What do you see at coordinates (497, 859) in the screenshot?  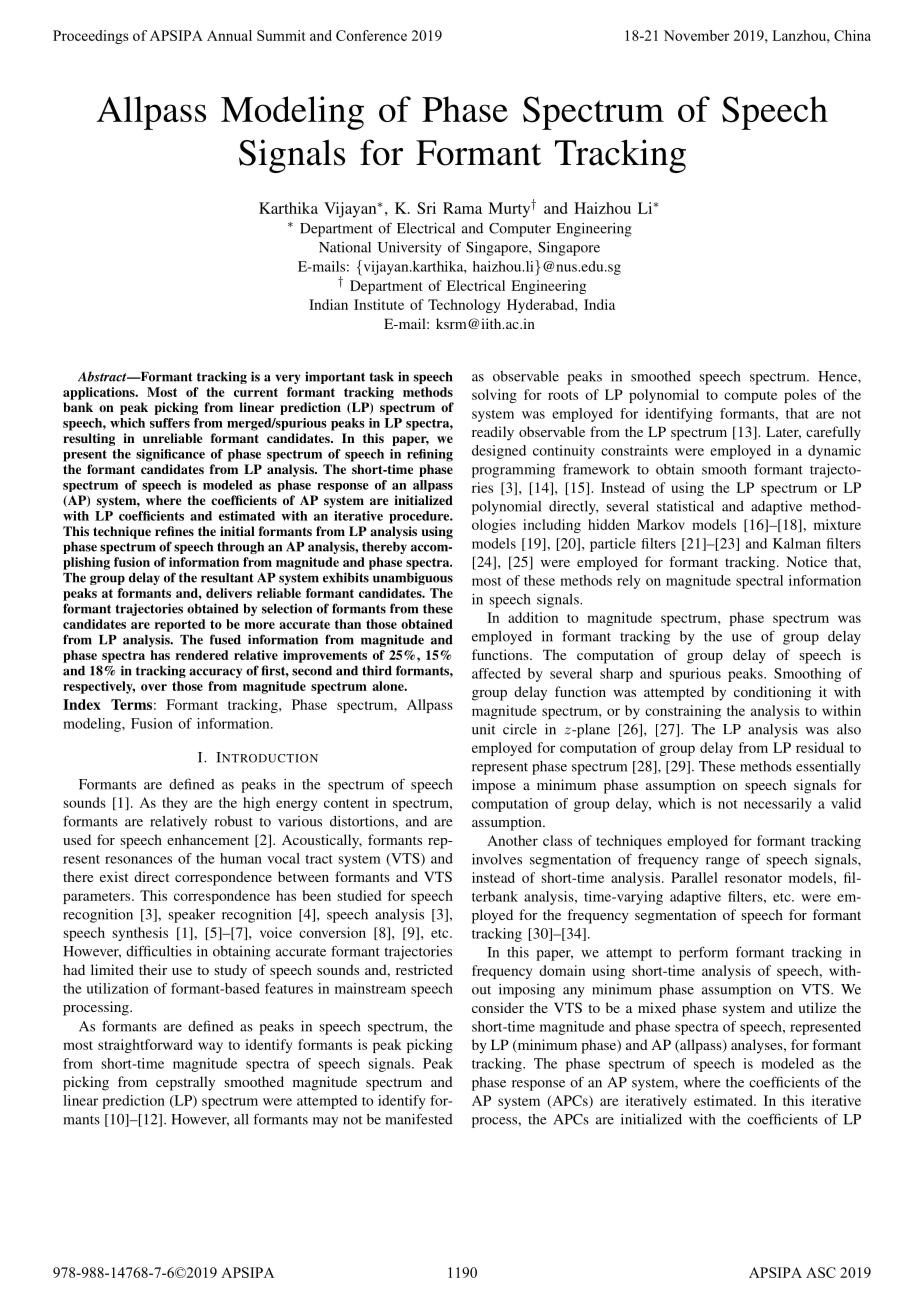 I see `involves` at bounding box center [497, 859].
